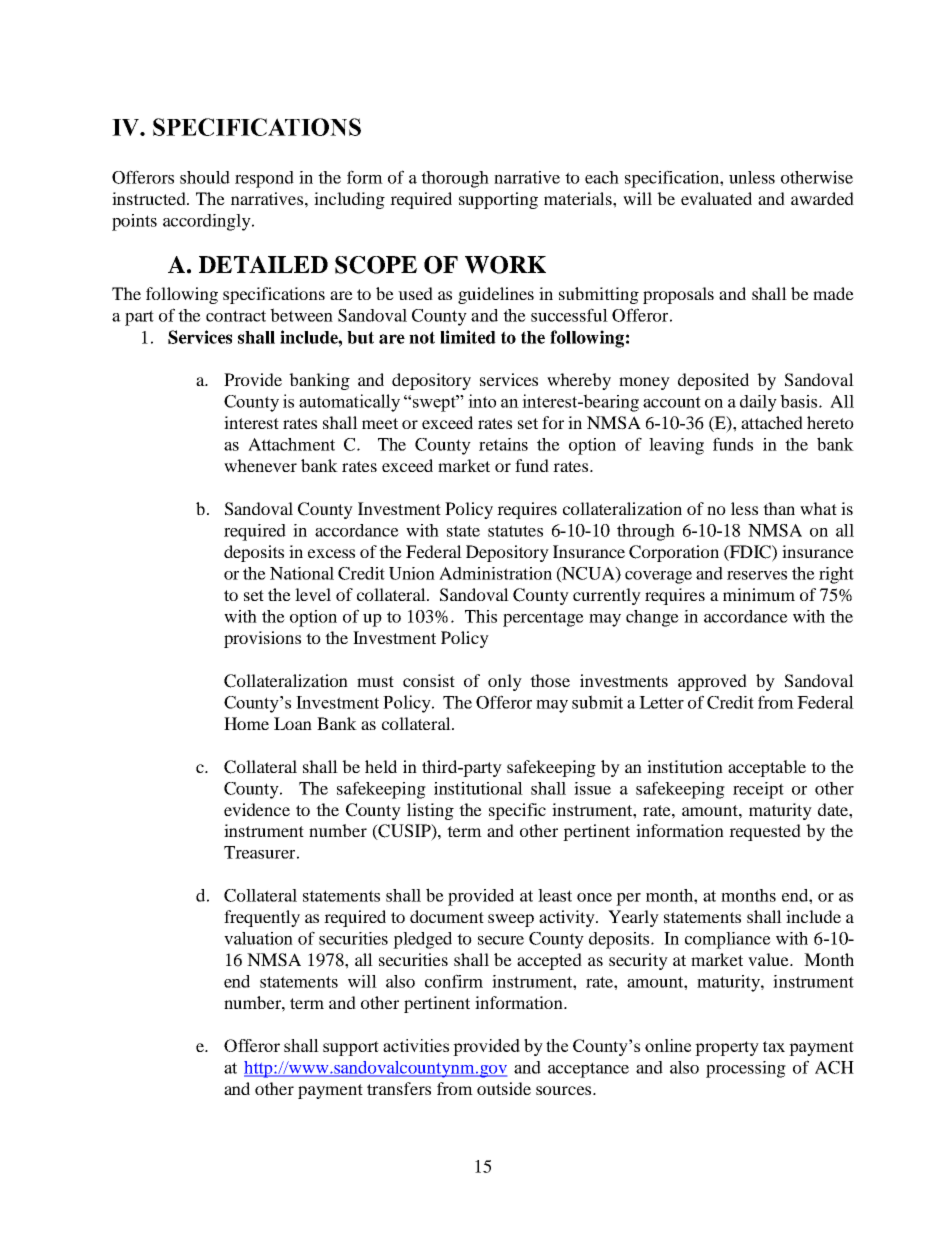 The width and height of the screenshot is (952, 1233). Describe the element at coordinates (716, 198) in the screenshot. I see `evaluated` at that location.
